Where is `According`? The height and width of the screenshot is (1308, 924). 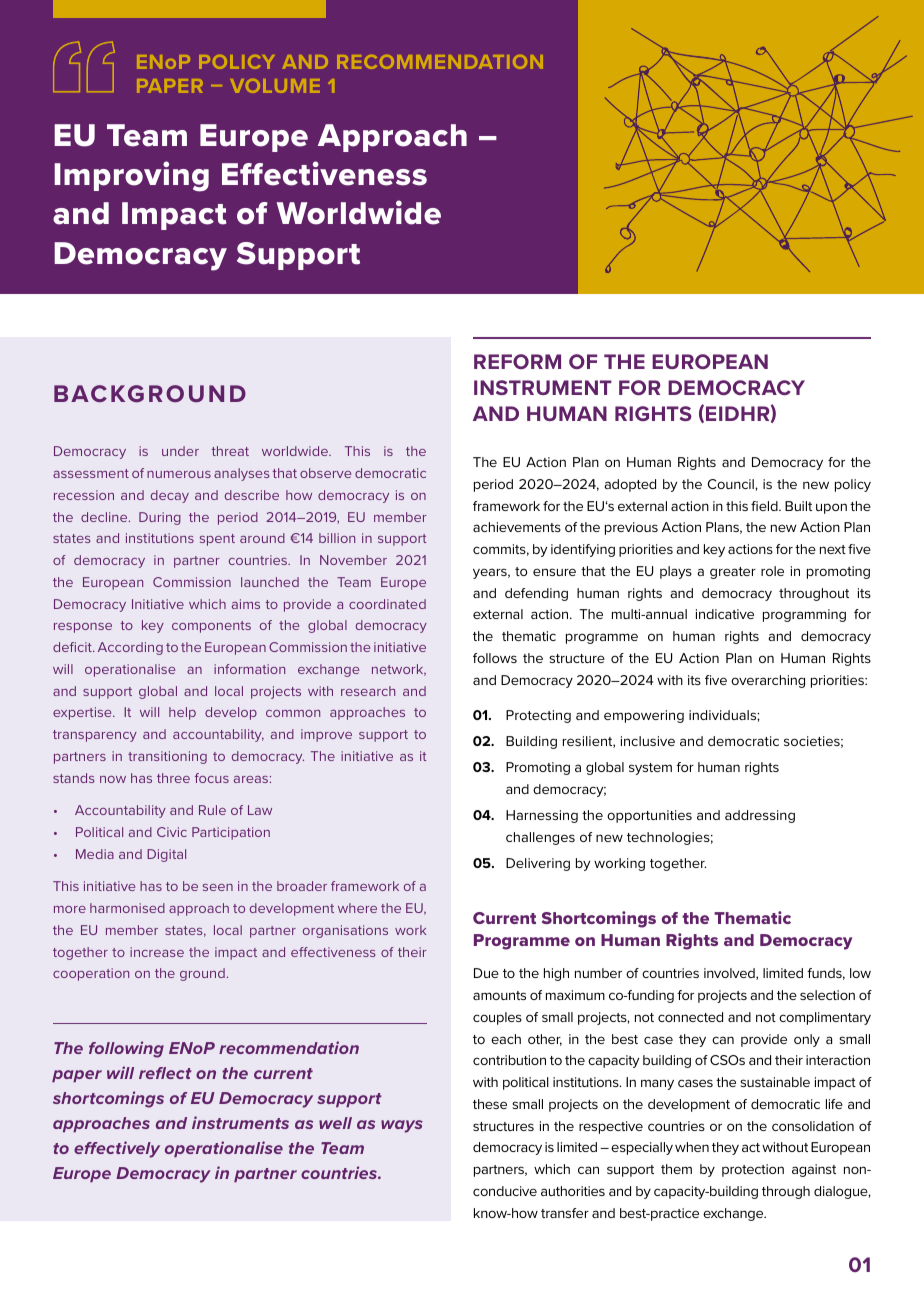 According is located at coordinates (130, 648).
